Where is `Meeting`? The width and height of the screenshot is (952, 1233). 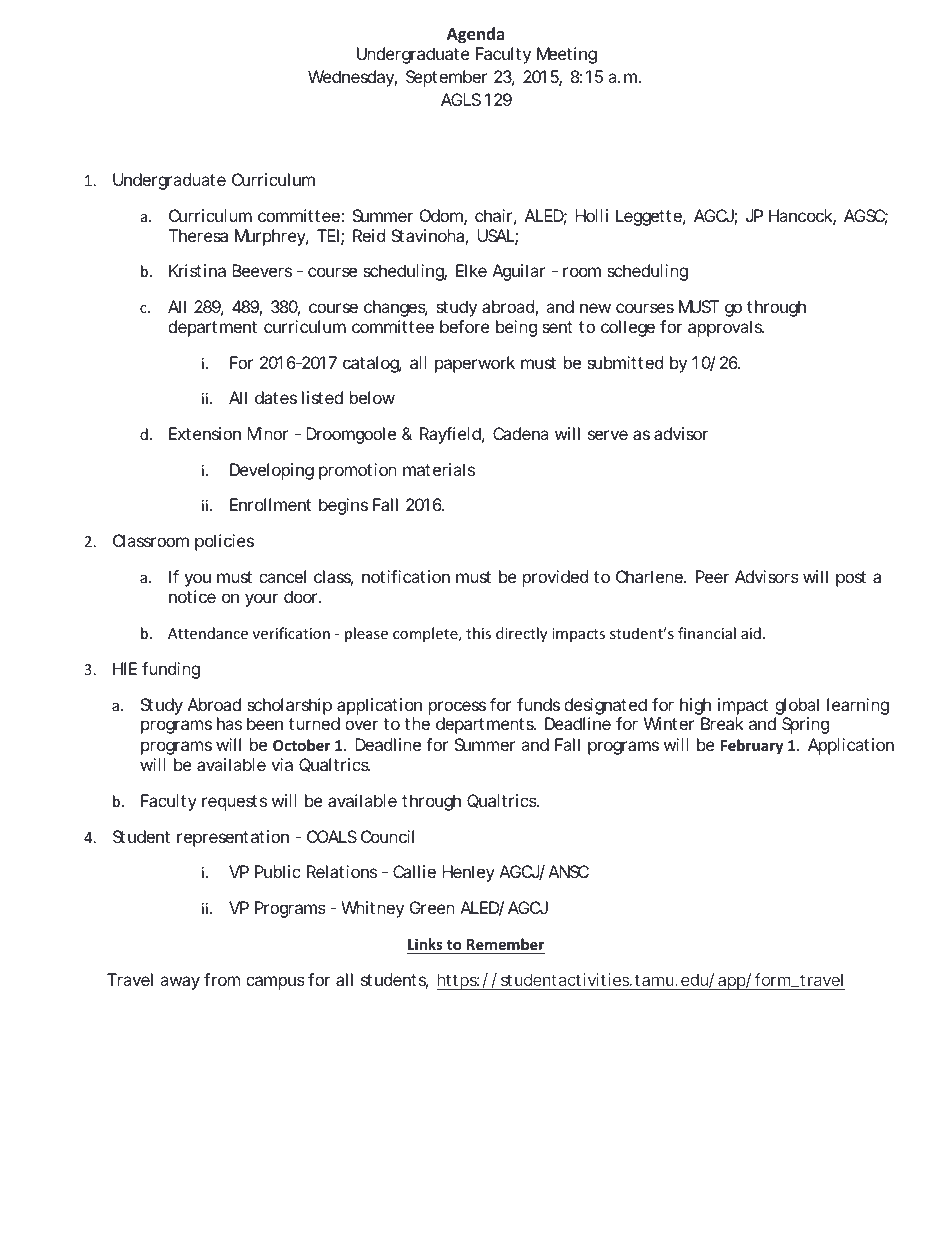
Meeting is located at coordinates (567, 55).
